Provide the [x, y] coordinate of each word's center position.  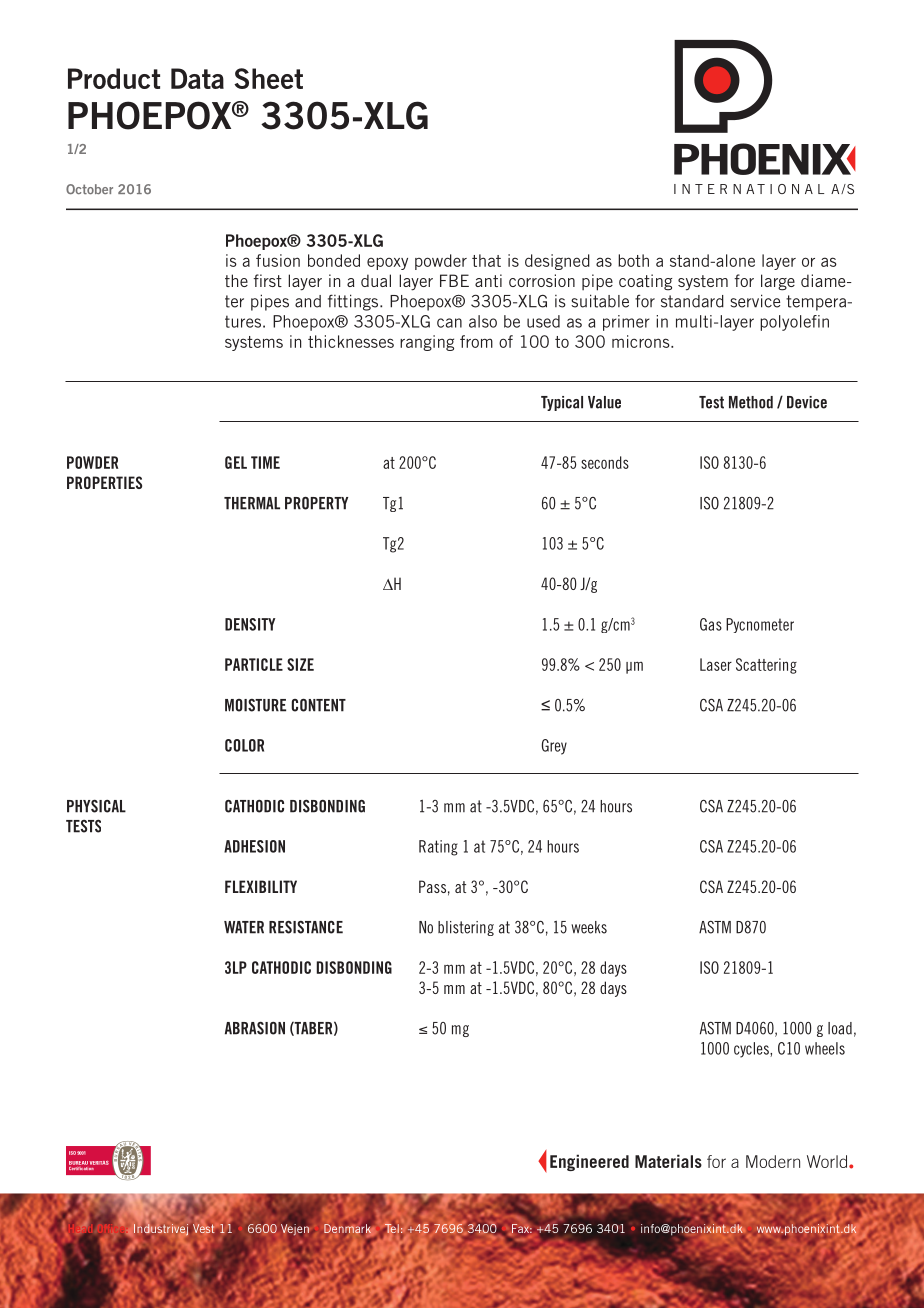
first [267, 280]
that [486, 260]
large [778, 282]
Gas [711, 624]
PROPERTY [316, 503]
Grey [554, 747]
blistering [466, 928]
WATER [244, 927]
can [449, 323]
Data [197, 78]
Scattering [766, 666]
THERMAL [252, 503]
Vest [203, 1228]
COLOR [244, 745]
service [755, 301]
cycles [752, 1050]
